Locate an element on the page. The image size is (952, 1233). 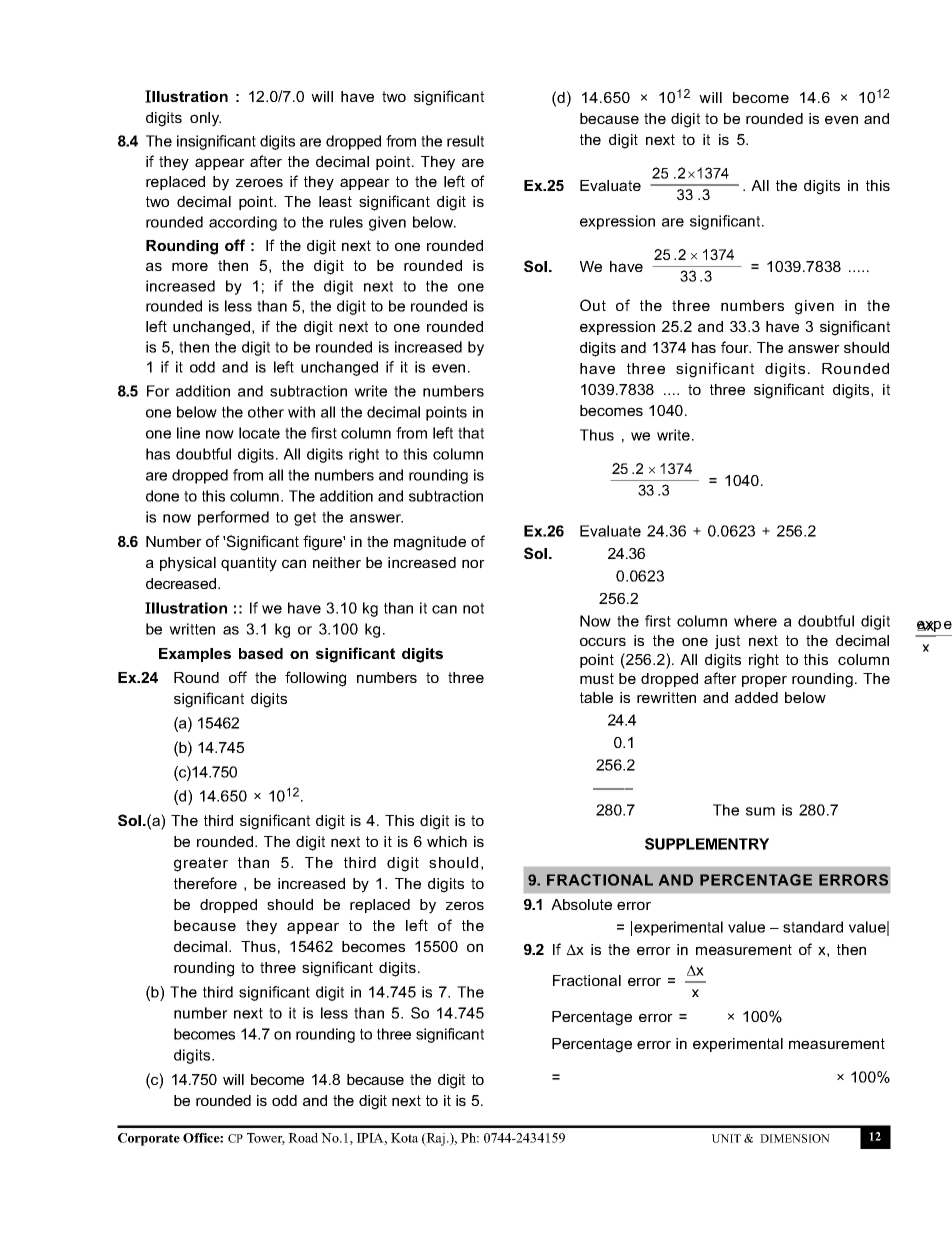
just is located at coordinates (727, 642).
